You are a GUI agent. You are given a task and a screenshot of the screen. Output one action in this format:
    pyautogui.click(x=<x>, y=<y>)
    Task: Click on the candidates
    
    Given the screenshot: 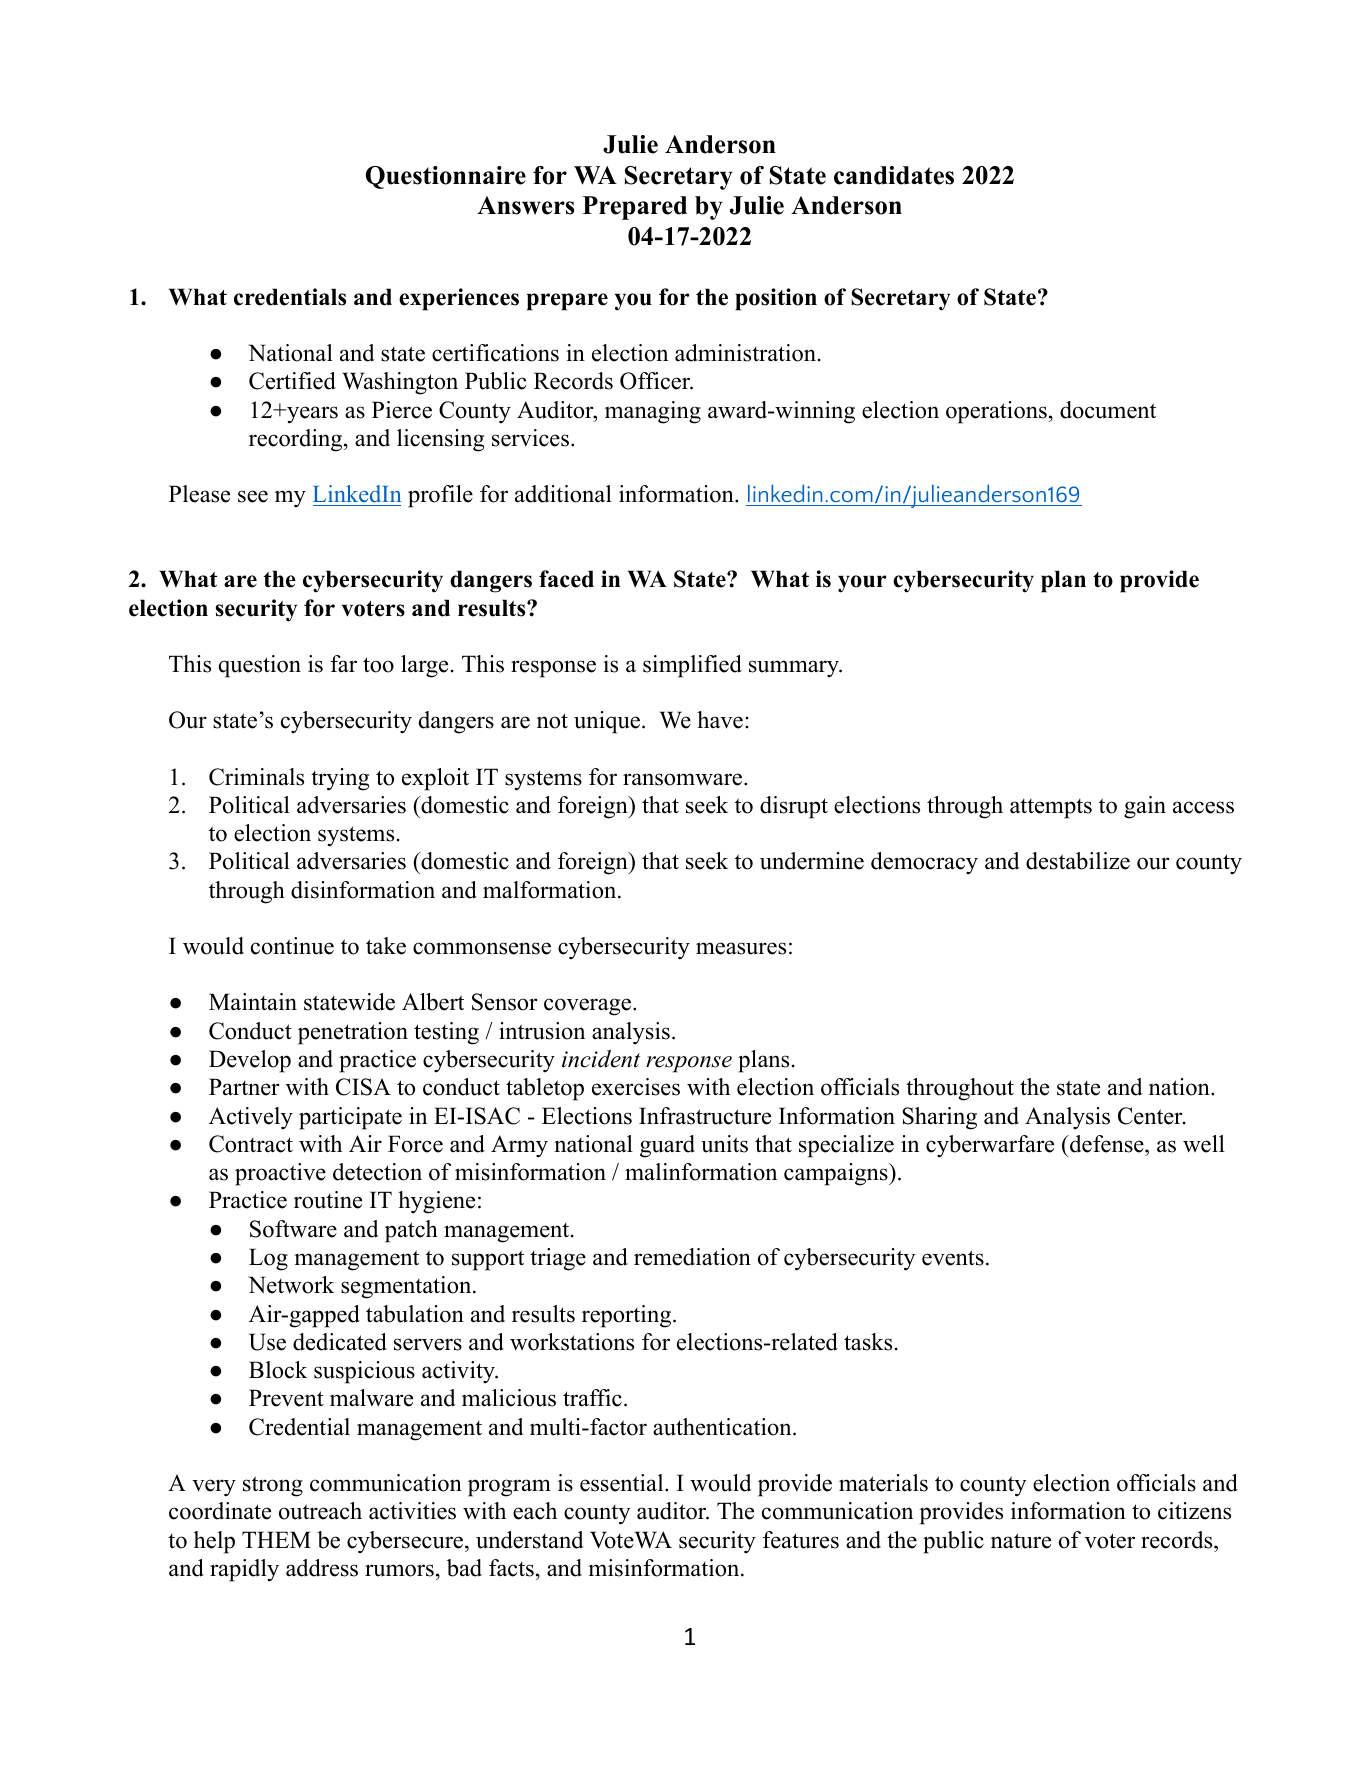 What is the action you would take?
    pyautogui.click(x=894, y=175)
